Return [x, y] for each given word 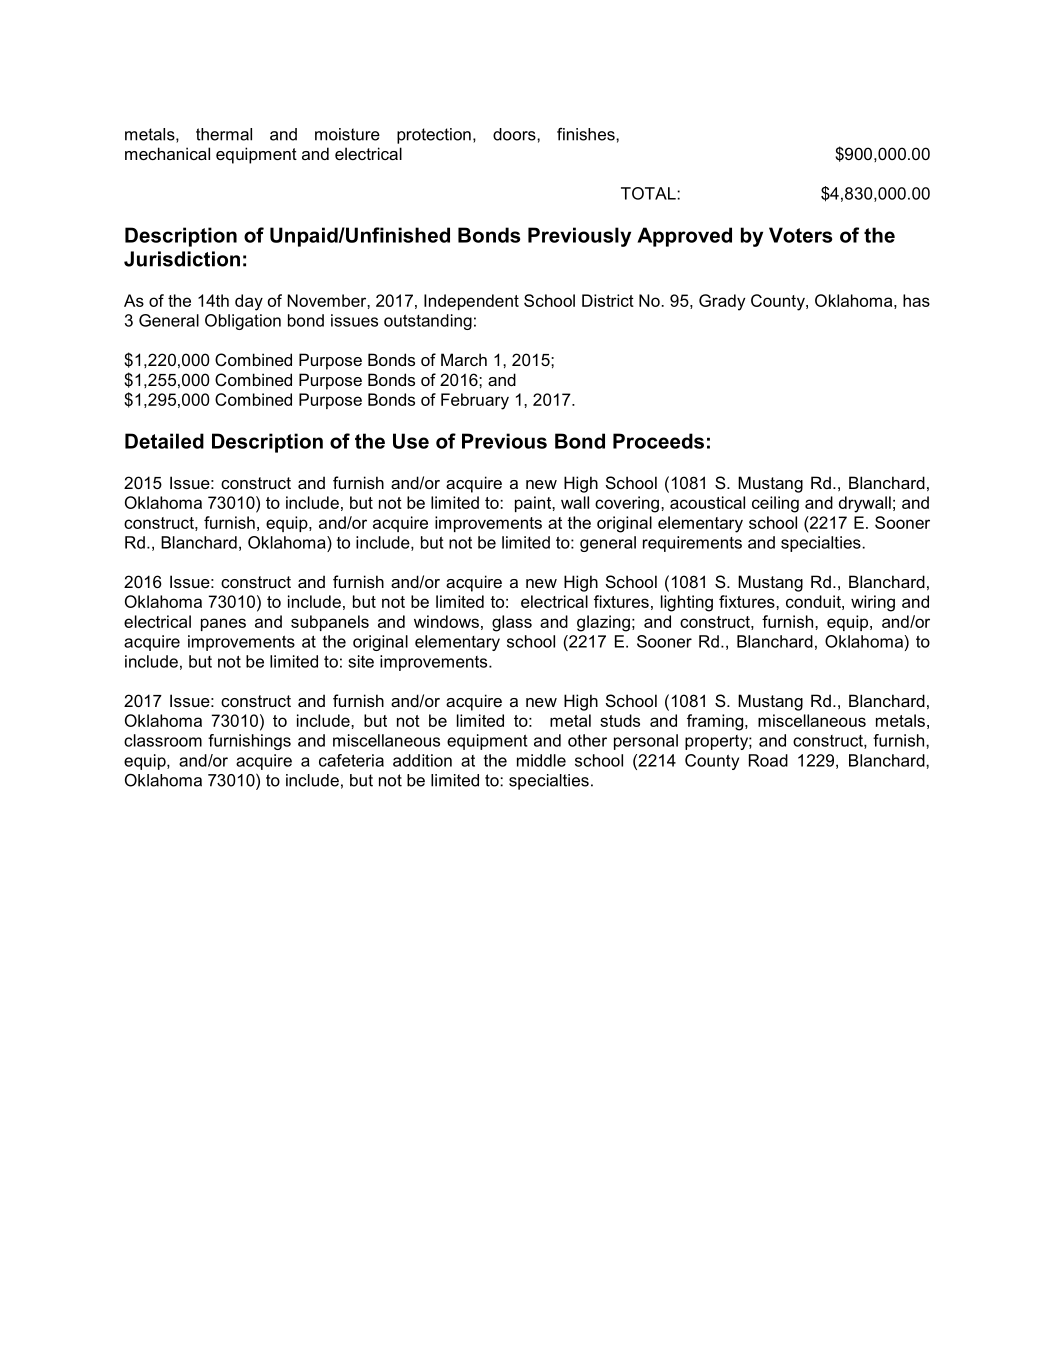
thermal [224, 134]
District [608, 300]
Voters [800, 235]
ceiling [775, 504]
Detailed [164, 441]
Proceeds [658, 441]
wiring [873, 603]
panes [223, 624]
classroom [163, 740]
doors [515, 134]
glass [512, 623]
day [249, 302]
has [916, 300]
